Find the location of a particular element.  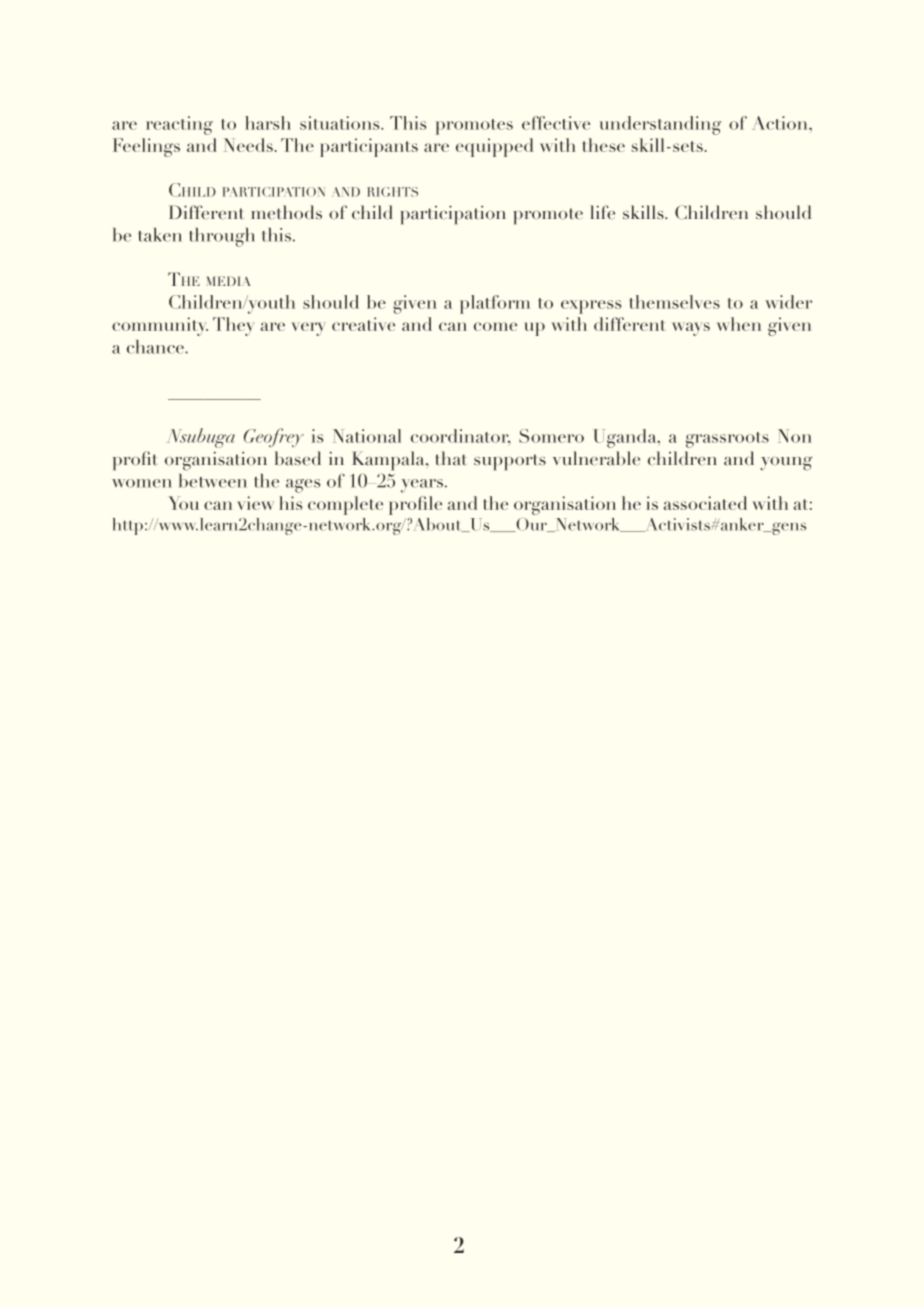

platform is located at coordinates (495, 304).
